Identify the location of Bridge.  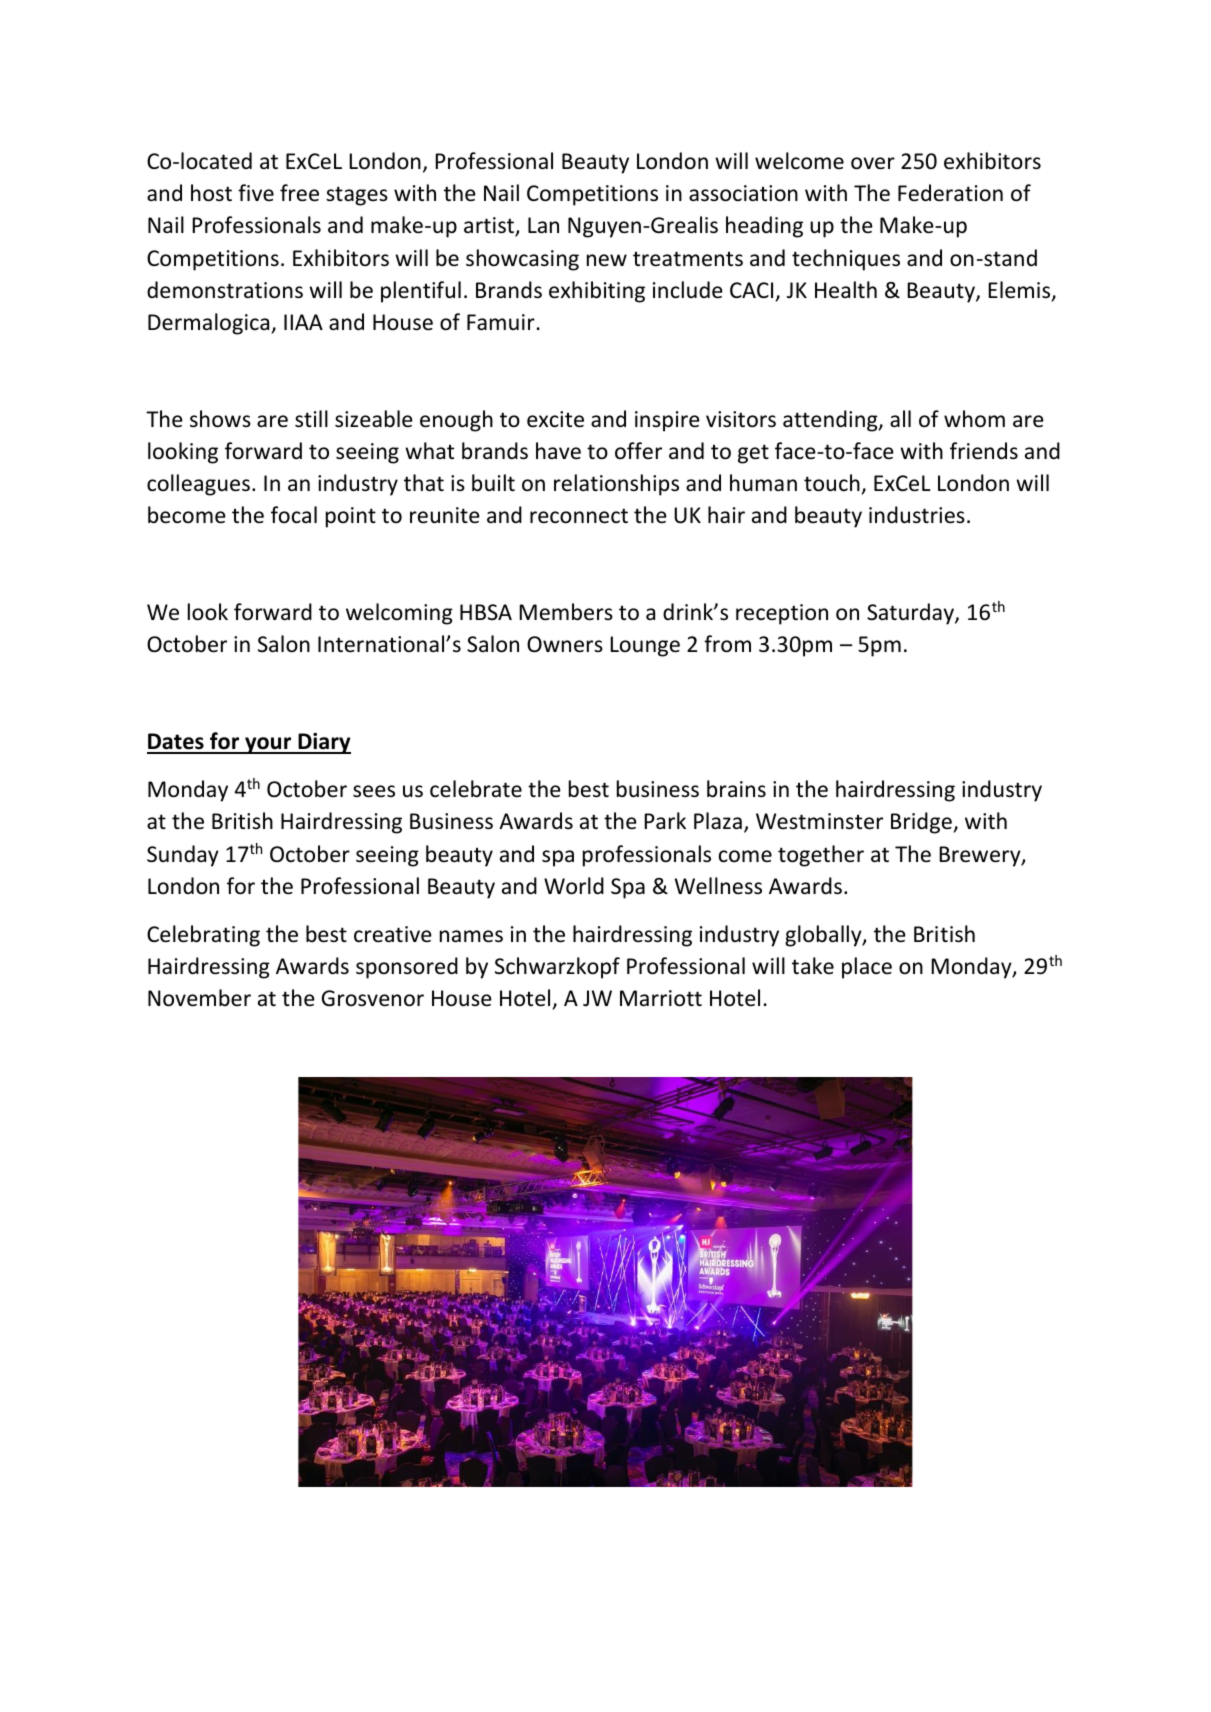
(922, 823).
